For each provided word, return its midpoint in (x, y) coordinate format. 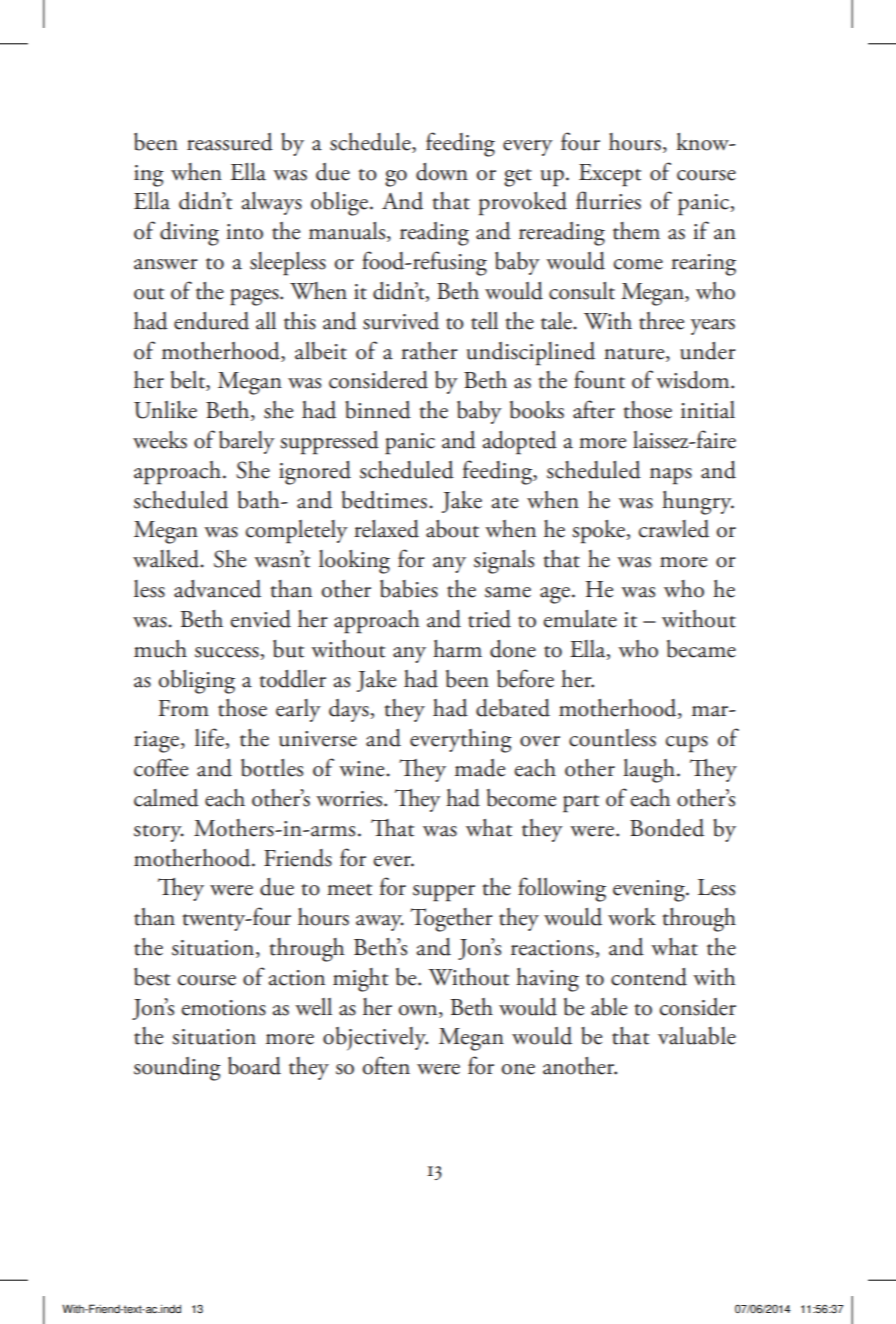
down (442, 172)
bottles (272, 768)
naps (671, 476)
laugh (650, 771)
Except (610, 175)
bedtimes (384, 500)
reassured (230, 142)
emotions (223, 1008)
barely (247, 442)
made (480, 768)
